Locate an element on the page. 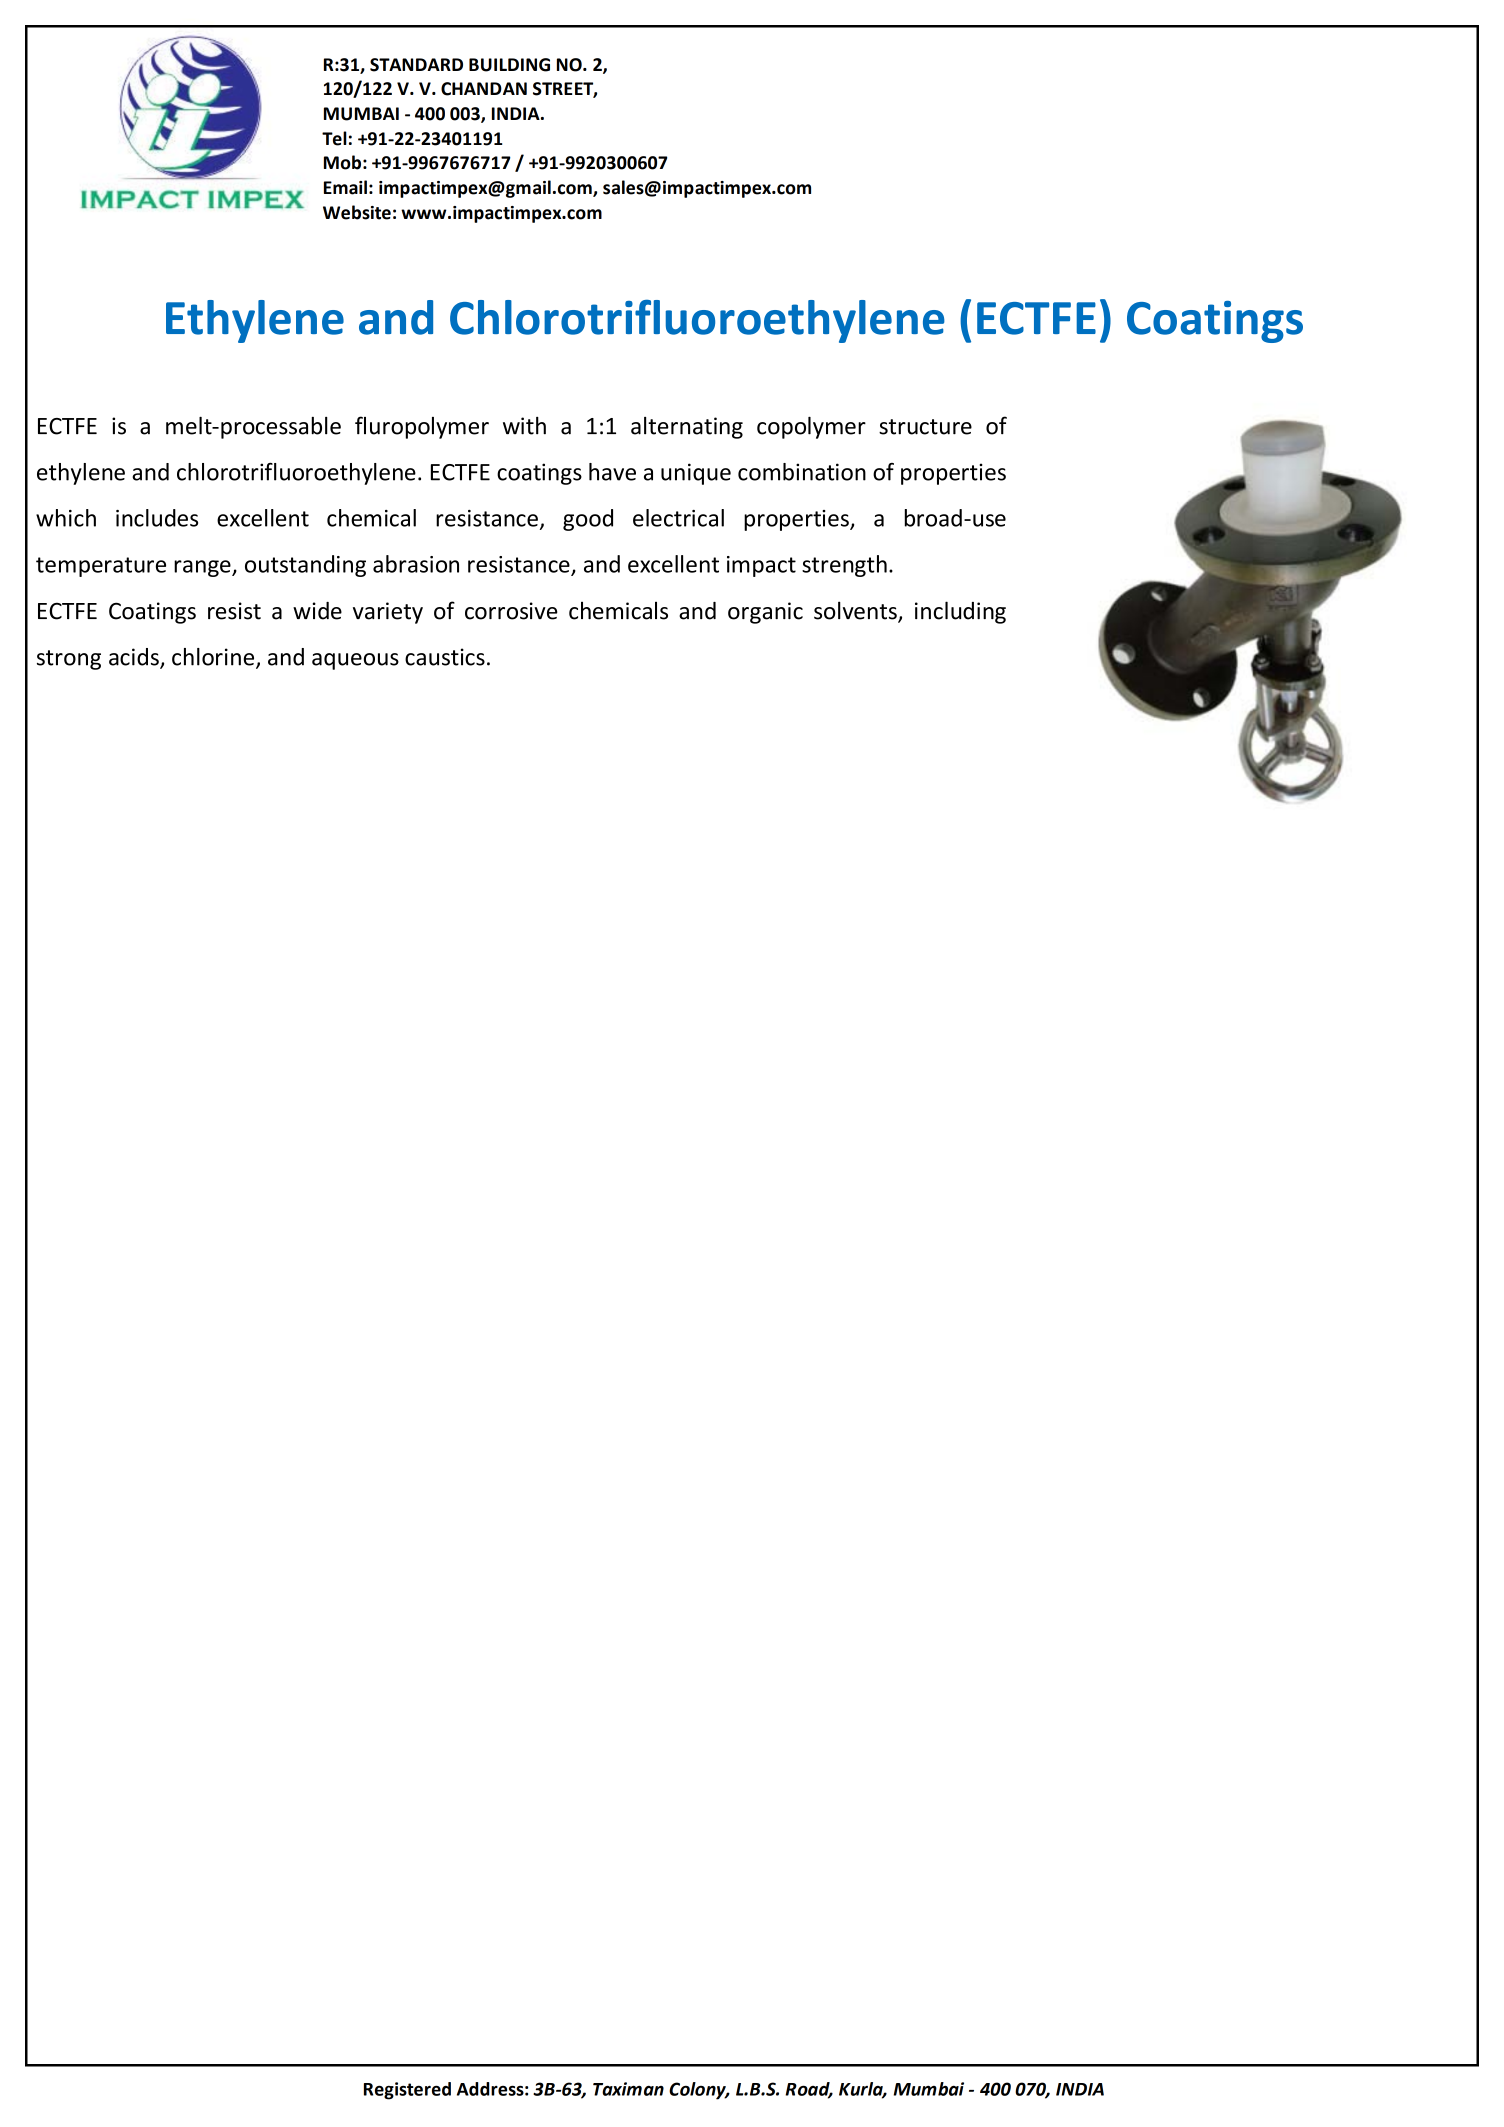  Tel is located at coordinates (334, 138).
